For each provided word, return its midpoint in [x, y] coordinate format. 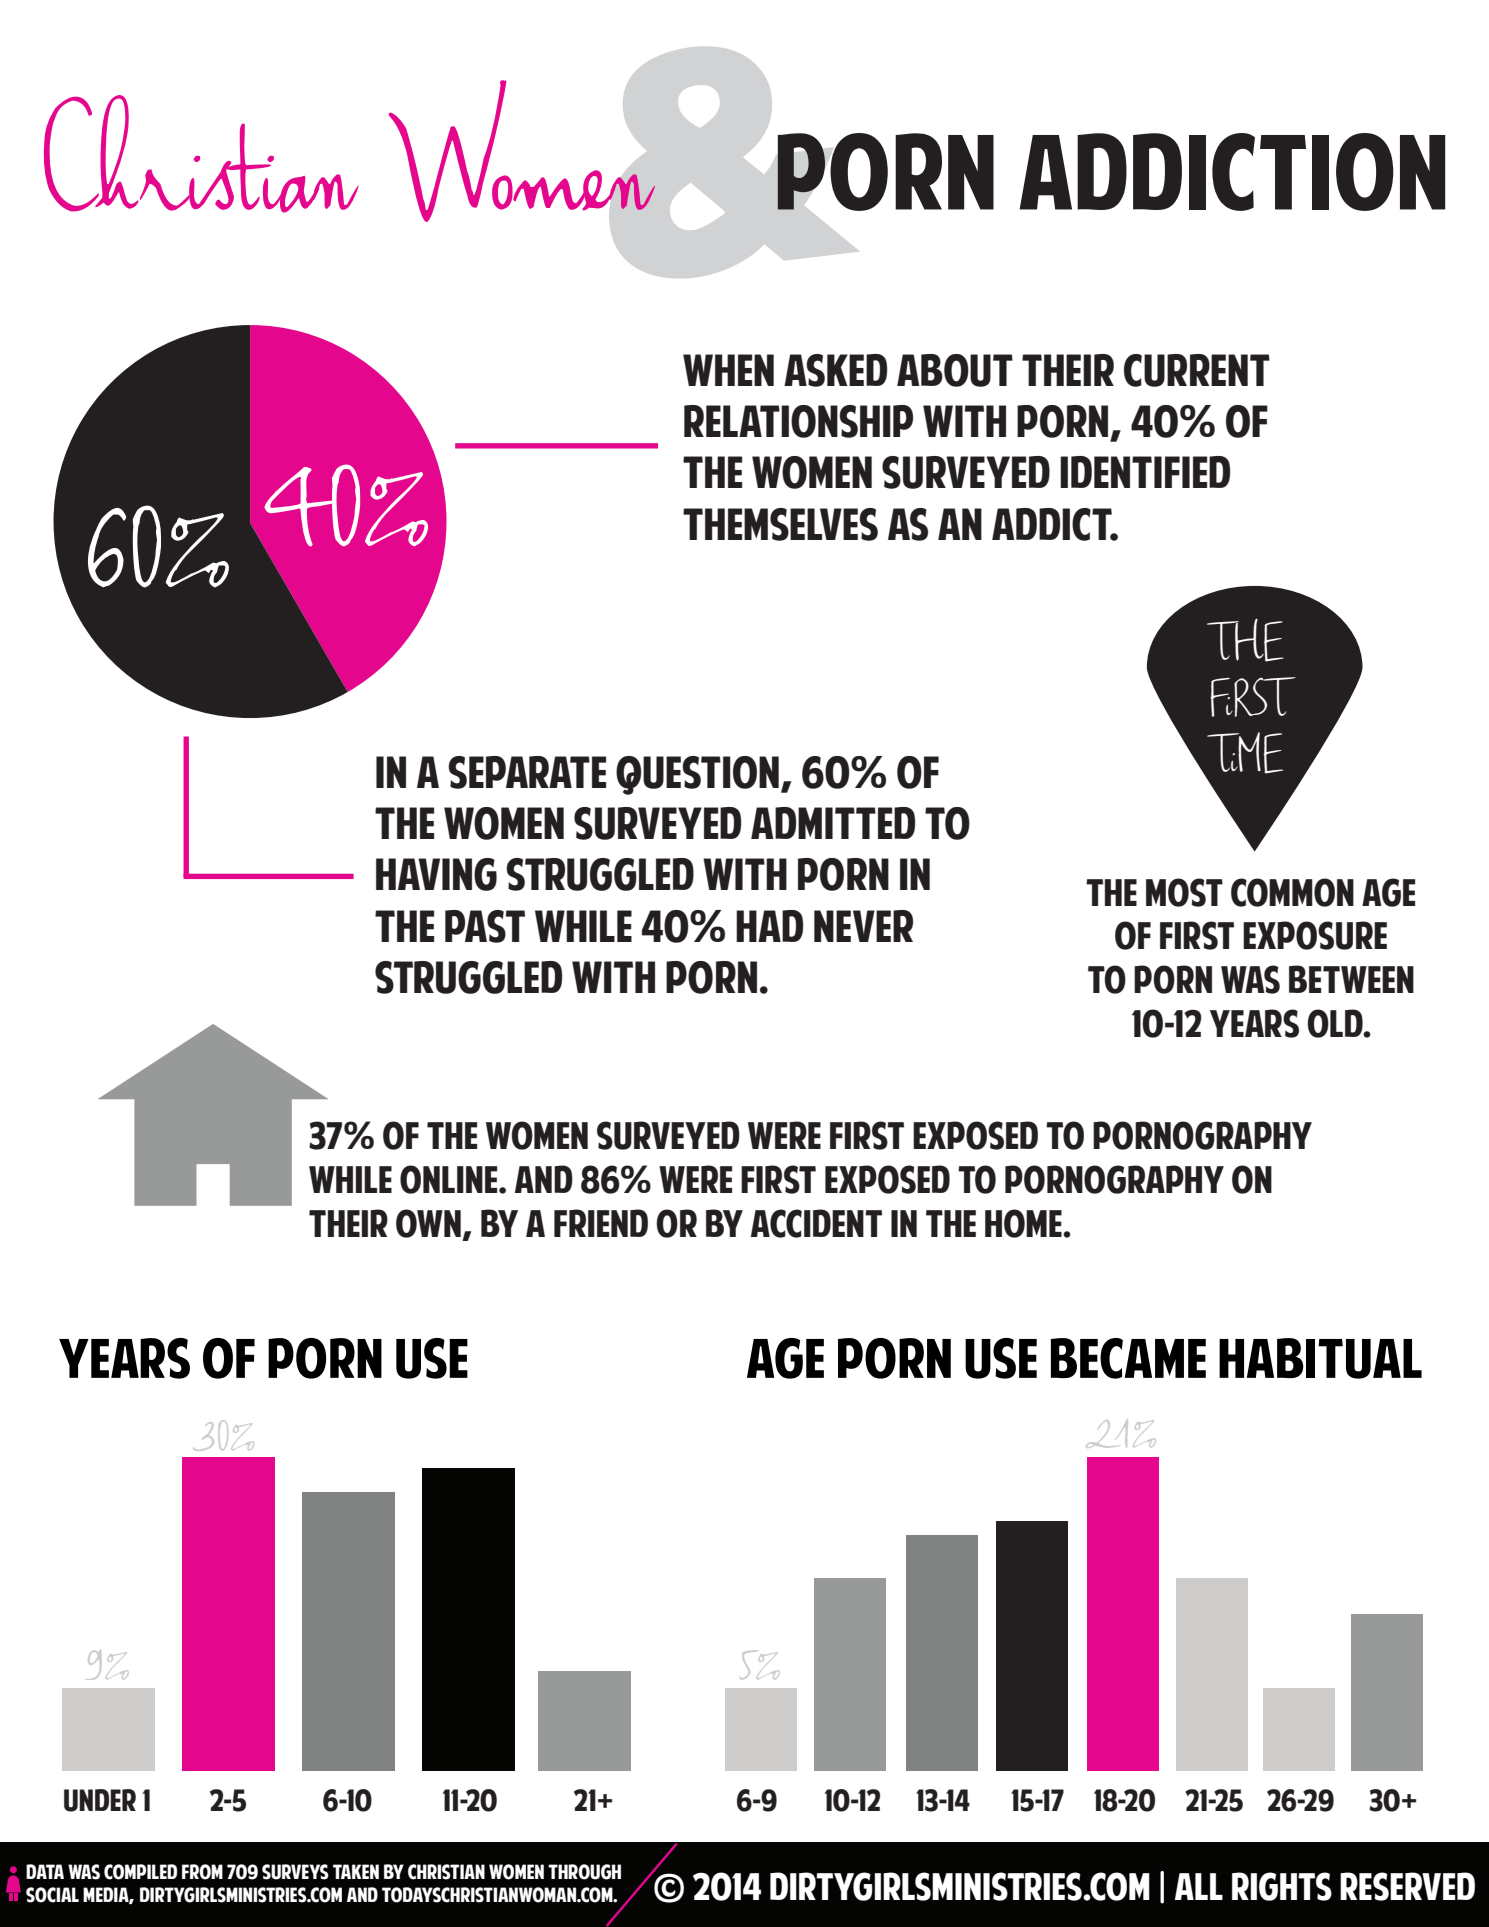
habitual [1320, 1358]
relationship [798, 421]
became [1128, 1358]
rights [1282, 1886]
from [202, 1872]
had [769, 926]
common [1292, 892]
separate [527, 772]
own [428, 1223]
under [100, 1800]
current [1197, 370]
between [1351, 979]
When [728, 370]
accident [816, 1223]
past [485, 926]
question [697, 775]
